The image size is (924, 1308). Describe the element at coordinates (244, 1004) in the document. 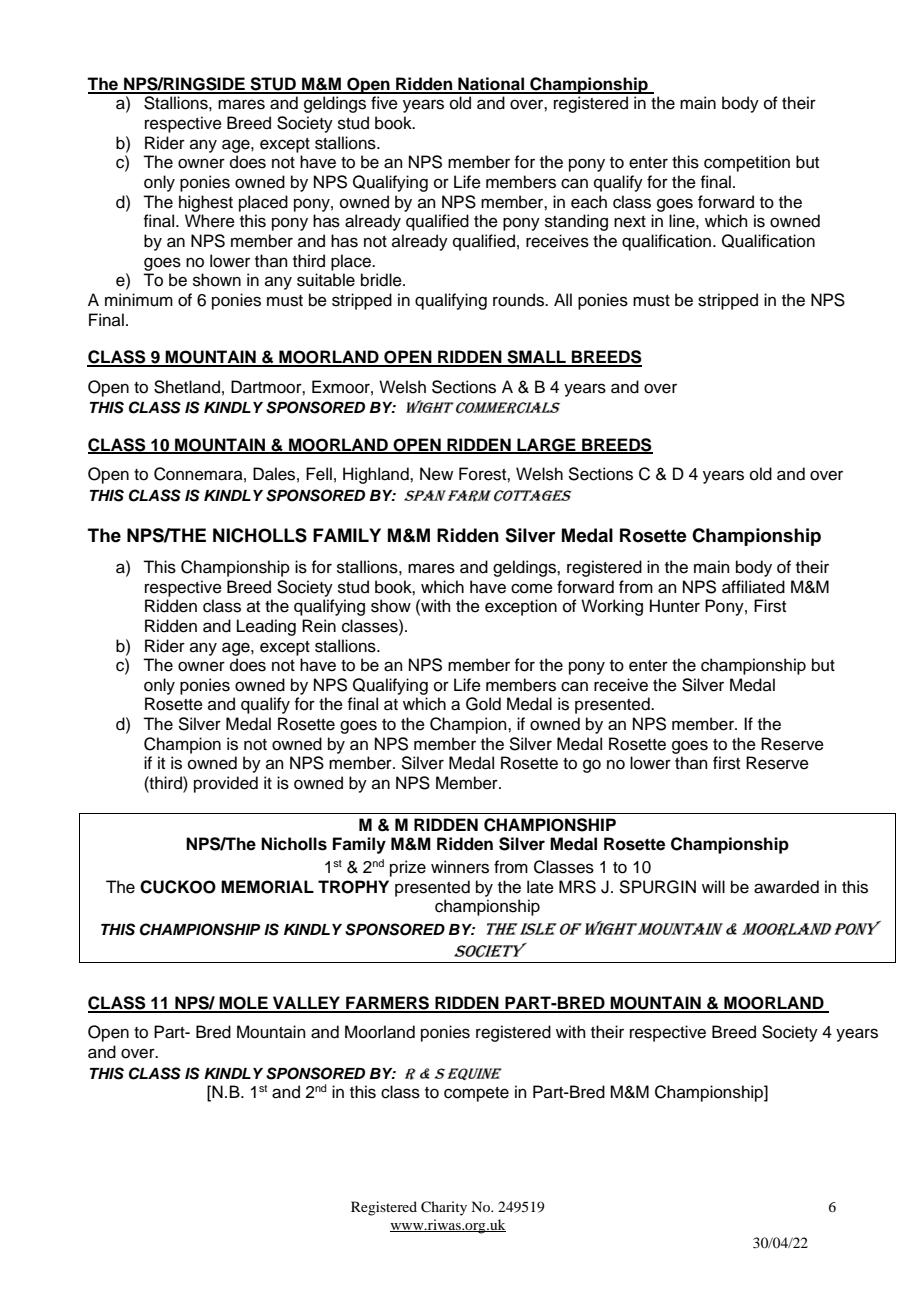

I see `MOLE` at that location.
